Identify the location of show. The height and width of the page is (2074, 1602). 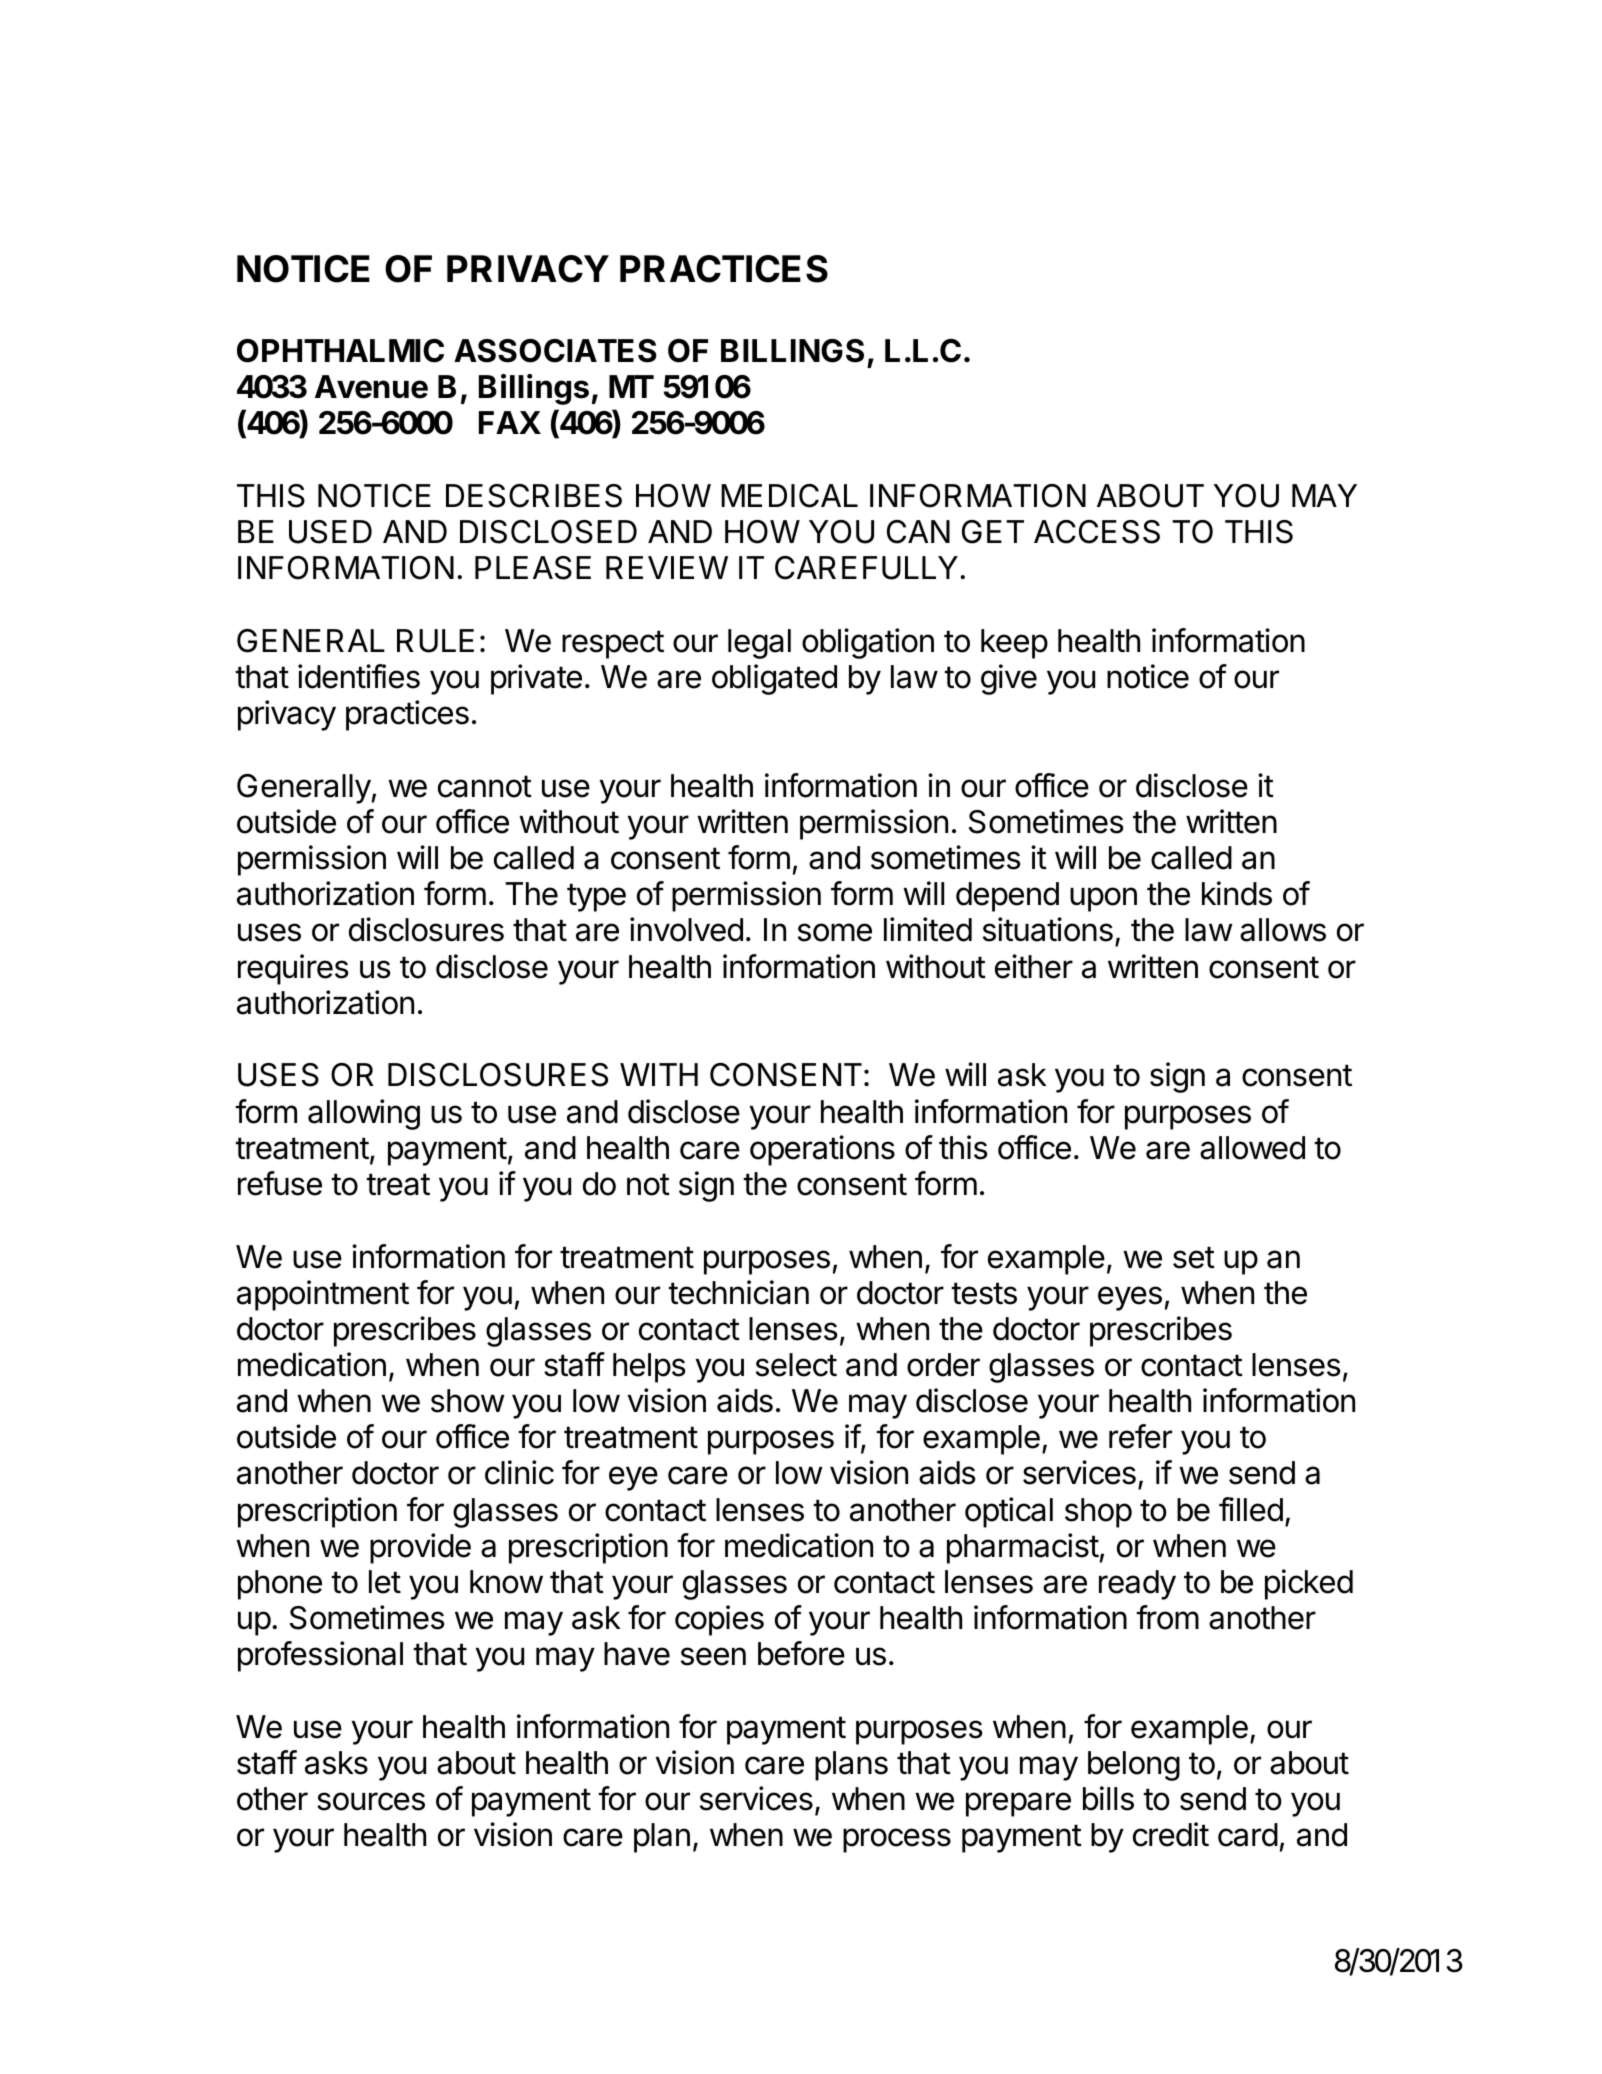
(467, 1401).
